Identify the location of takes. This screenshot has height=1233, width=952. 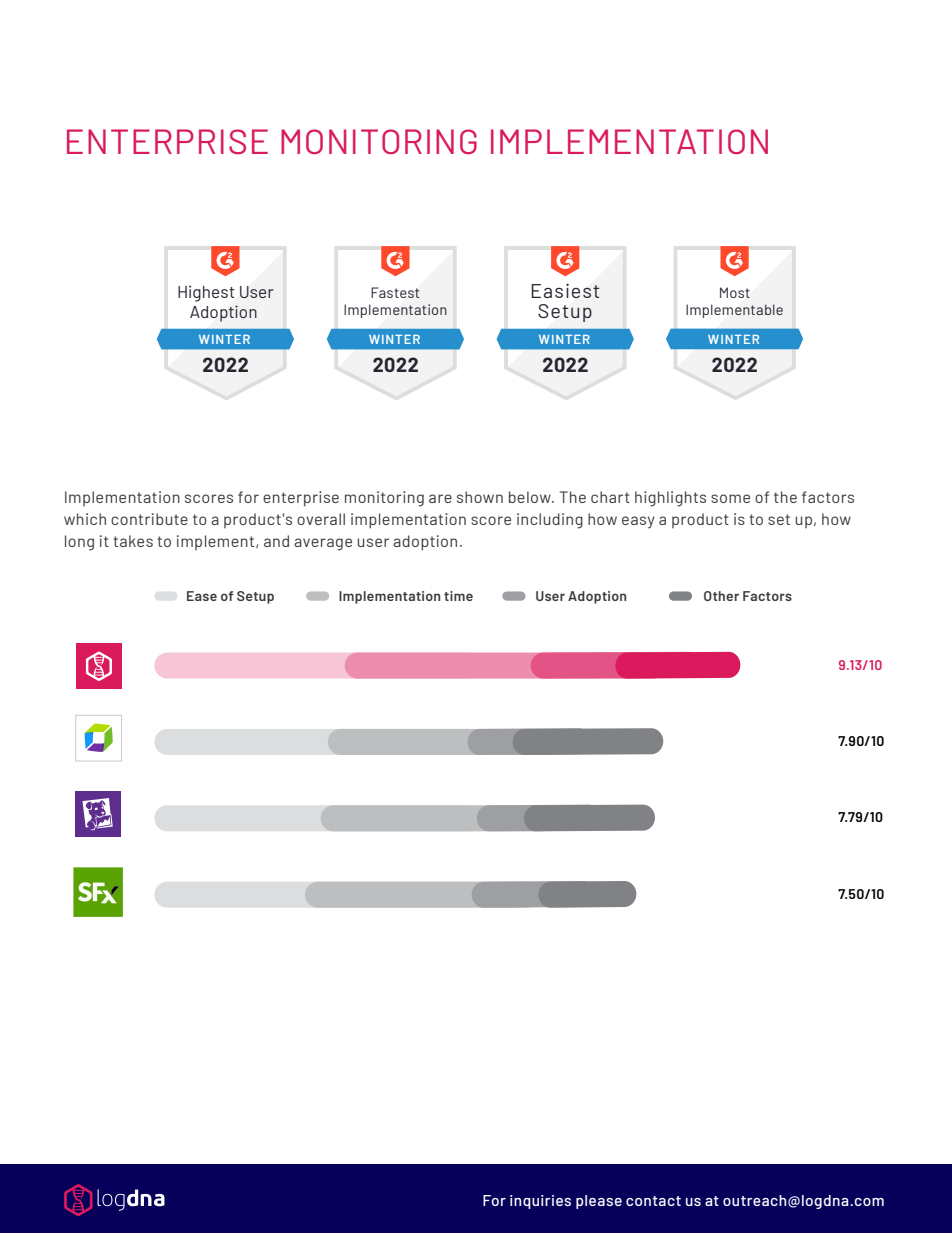
(133, 541).
